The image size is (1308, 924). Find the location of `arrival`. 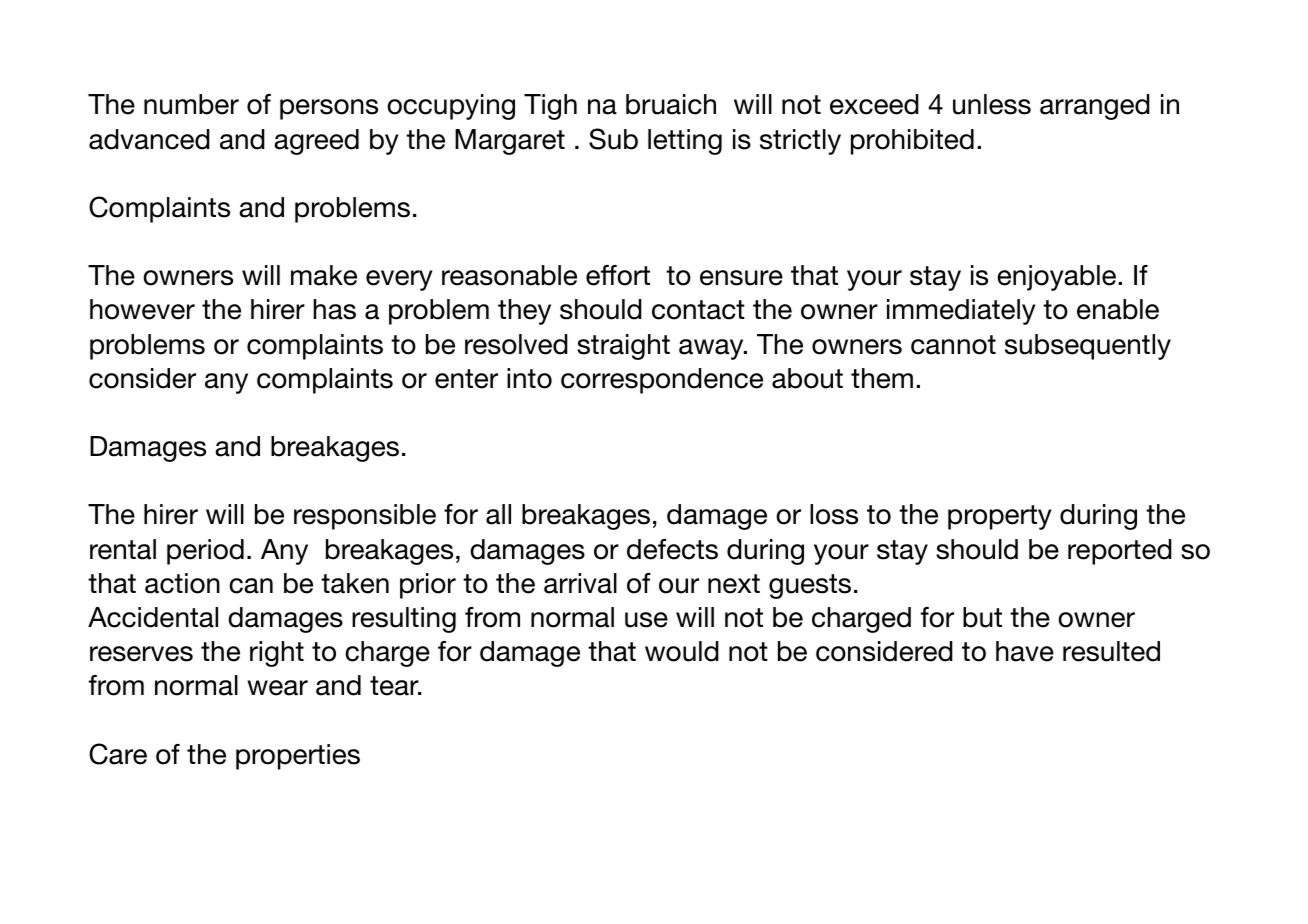

arrival is located at coordinates (580, 583).
